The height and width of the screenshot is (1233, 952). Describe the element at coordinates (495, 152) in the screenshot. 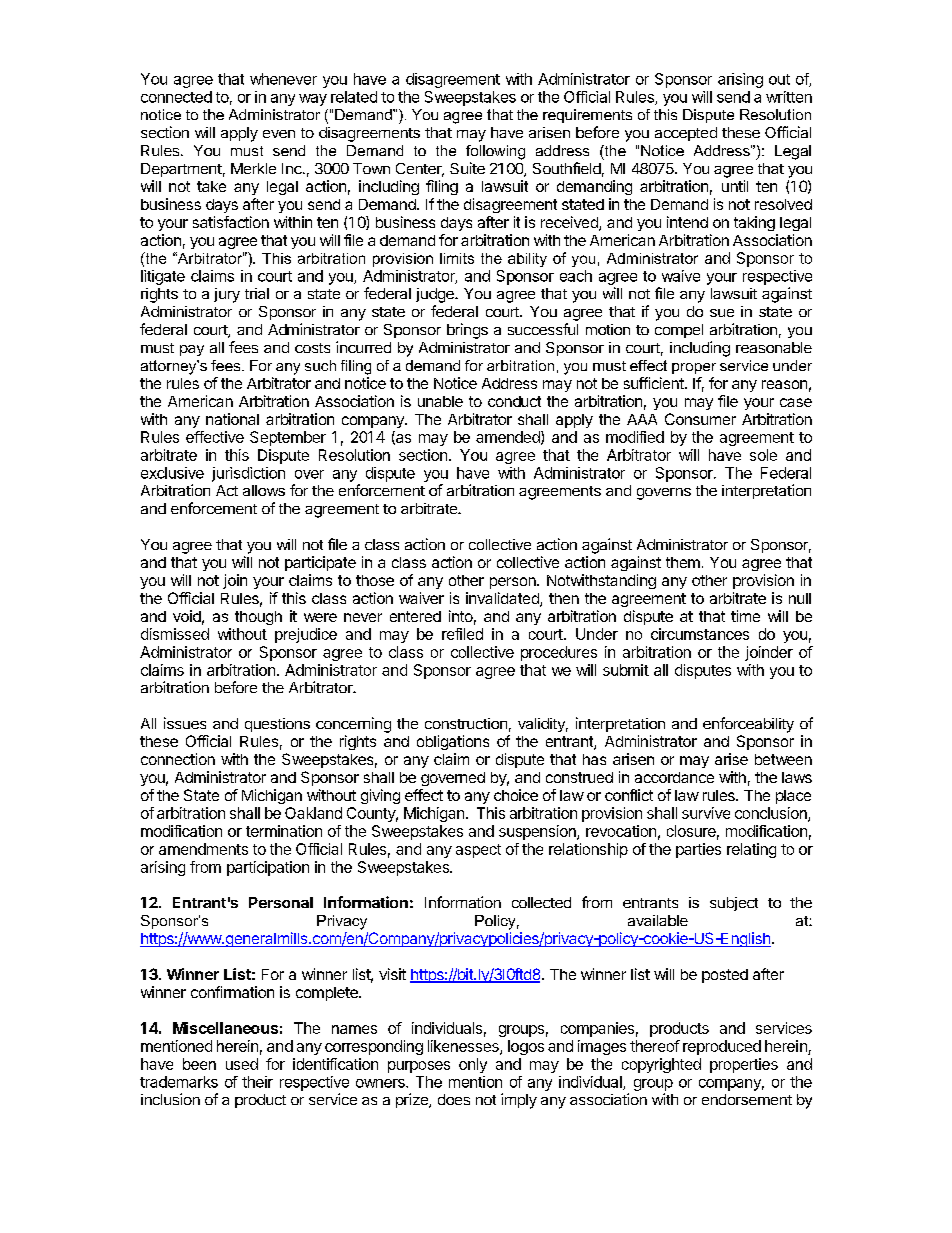

I see `following` at that location.
